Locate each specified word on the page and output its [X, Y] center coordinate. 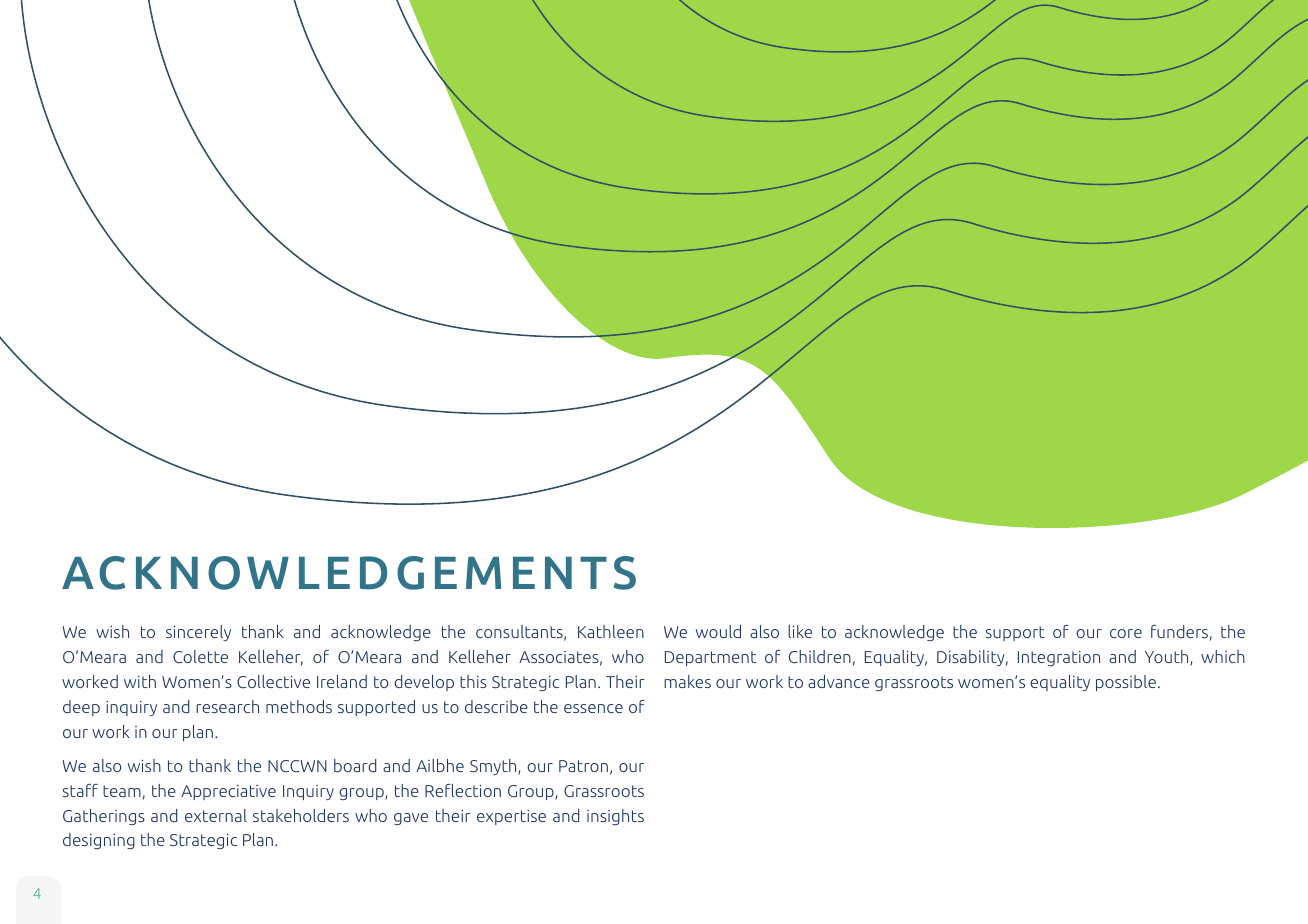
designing [99, 841]
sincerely [198, 633]
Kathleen [611, 631]
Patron [583, 766]
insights [615, 817]
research [227, 706]
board [355, 765]
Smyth [494, 767]
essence [593, 708]
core [1126, 633]
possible [1126, 683]
